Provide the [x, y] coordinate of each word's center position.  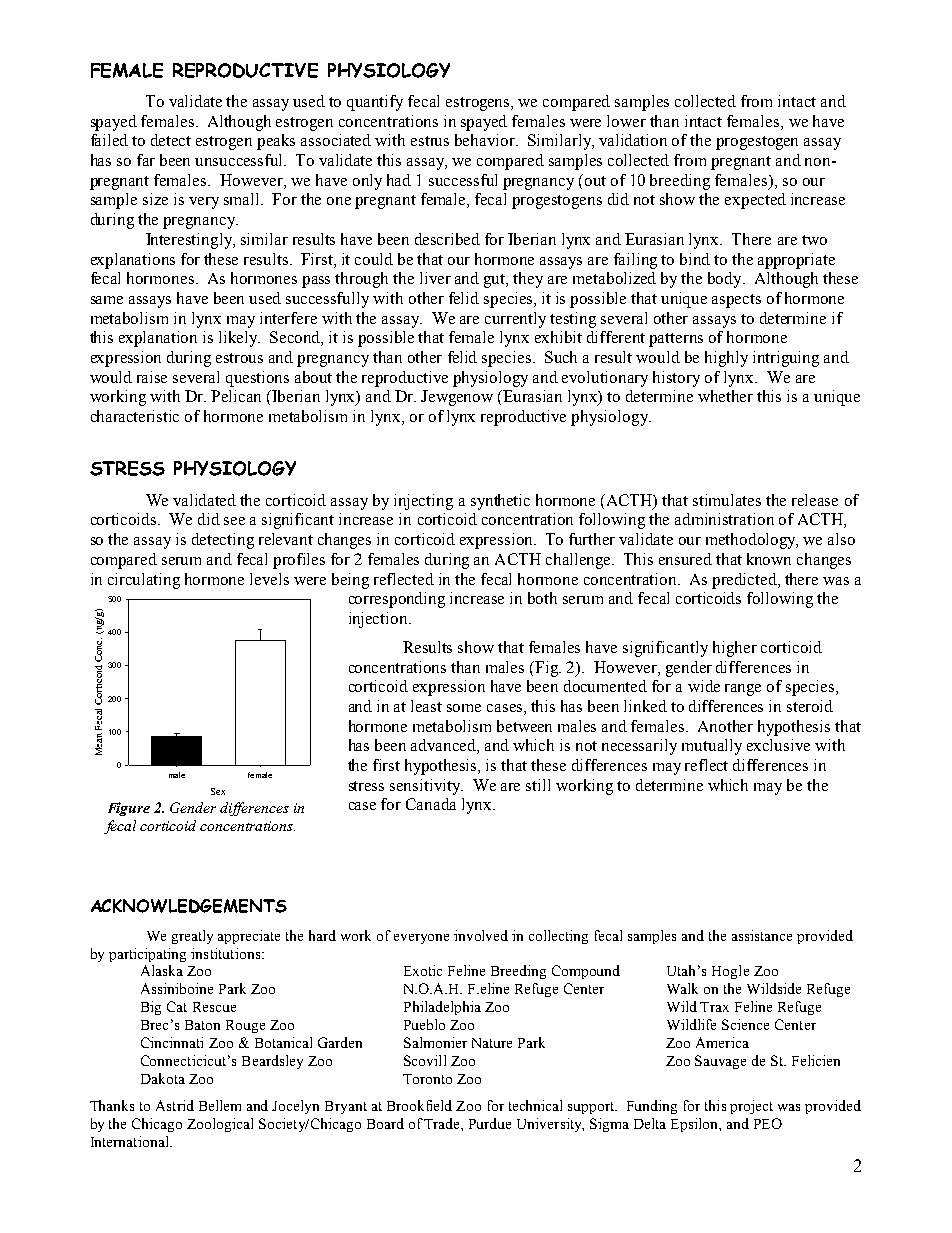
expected [755, 201]
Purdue [490, 1123]
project [751, 1107]
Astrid [175, 1105]
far [146, 160]
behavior [486, 140]
